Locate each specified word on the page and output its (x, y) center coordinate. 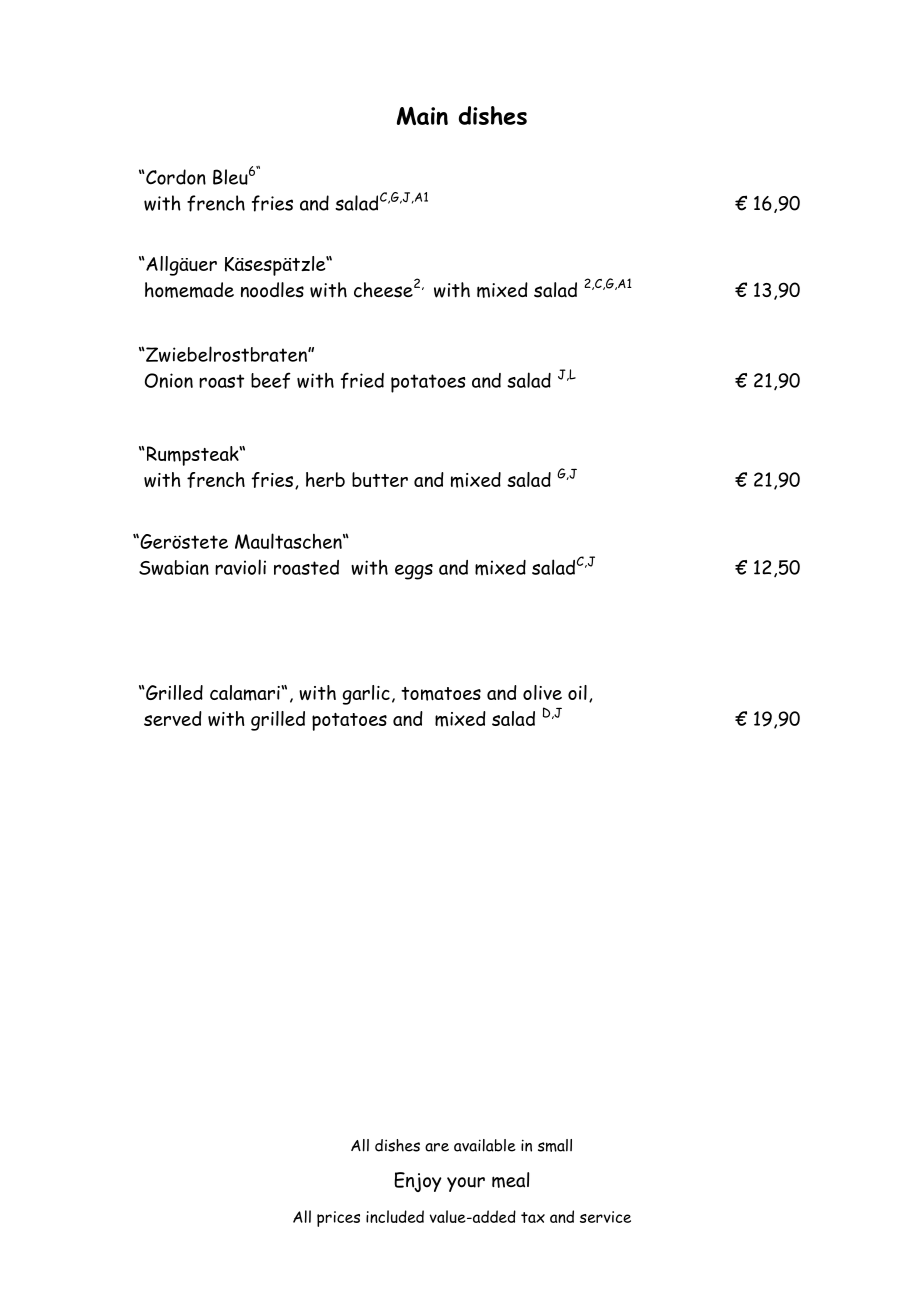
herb (325, 479)
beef (271, 380)
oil (577, 692)
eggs (414, 572)
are (437, 1147)
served (173, 718)
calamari (246, 693)
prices (338, 1219)
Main (422, 116)
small (555, 1145)
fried (362, 380)
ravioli (240, 567)
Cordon (175, 177)
